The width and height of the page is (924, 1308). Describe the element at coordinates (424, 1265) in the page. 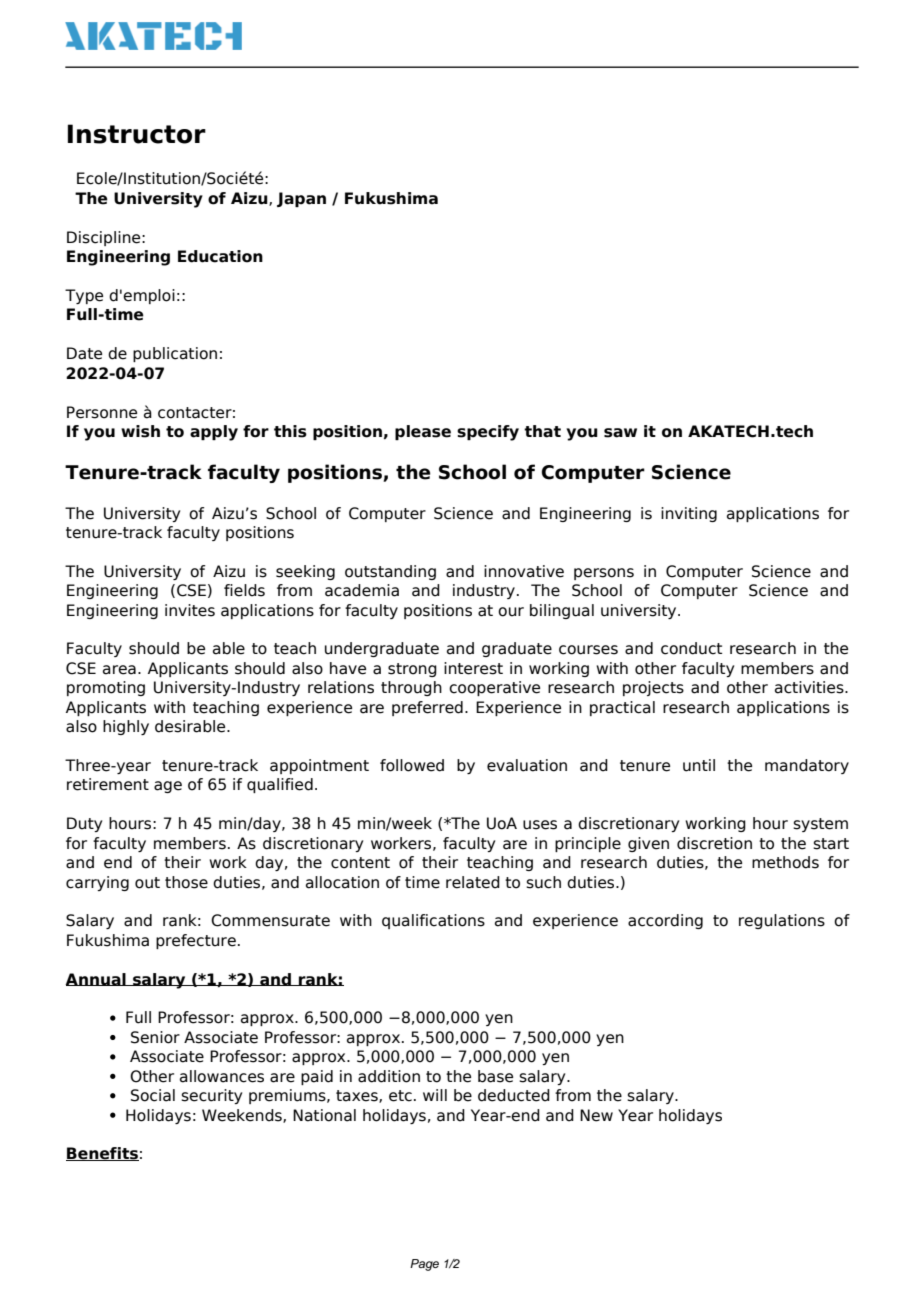

I see `Page` at that location.
